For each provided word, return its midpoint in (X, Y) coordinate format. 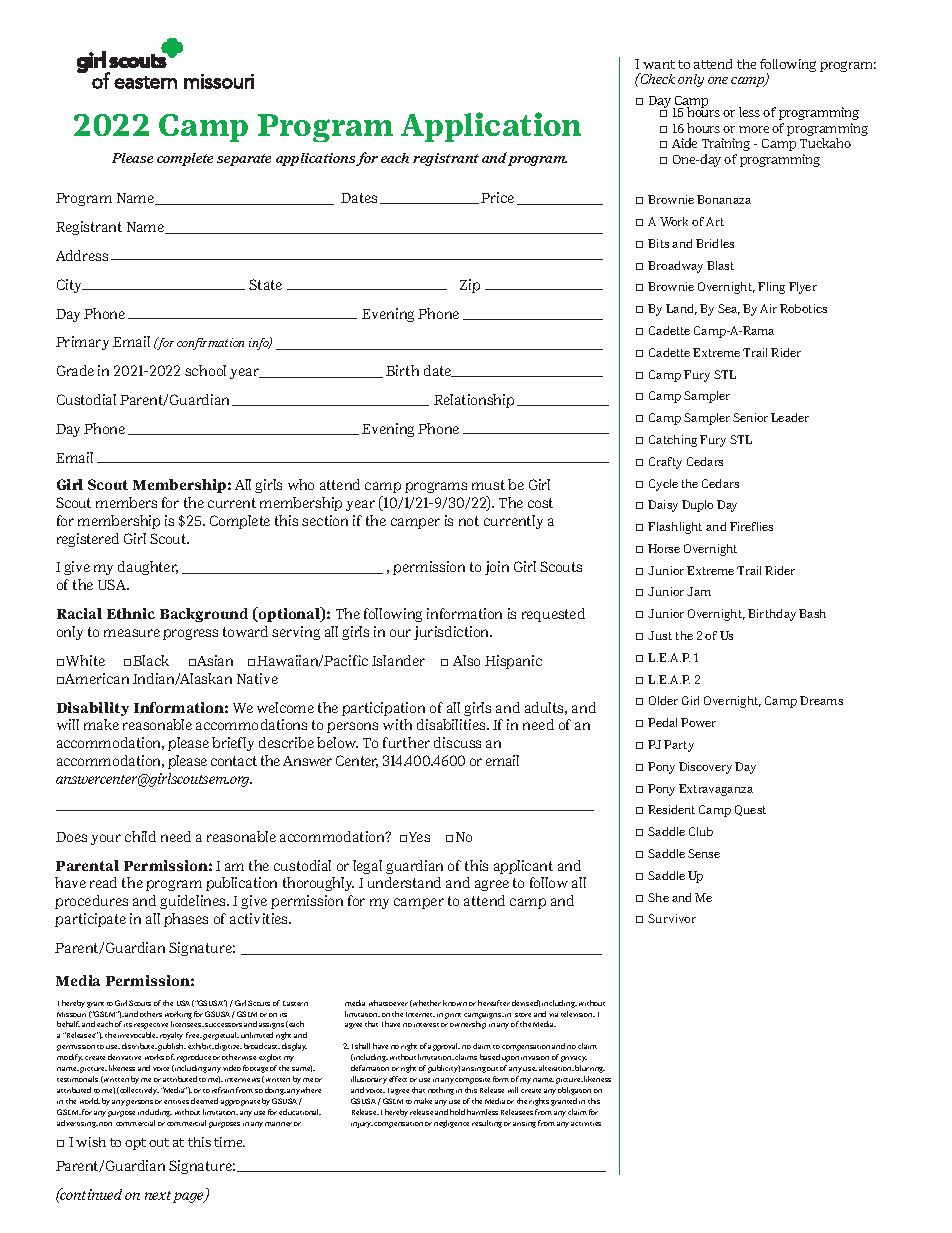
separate (244, 160)
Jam (699, 591)
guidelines (194, 902)
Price (497, 197)
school (205, 370)
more (754, 129)
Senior (750, 417)
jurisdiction (453, 633)
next (158, 1195)
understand (404, 882)
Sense (704, 853)
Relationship (474, 401)
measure (132, 633)
